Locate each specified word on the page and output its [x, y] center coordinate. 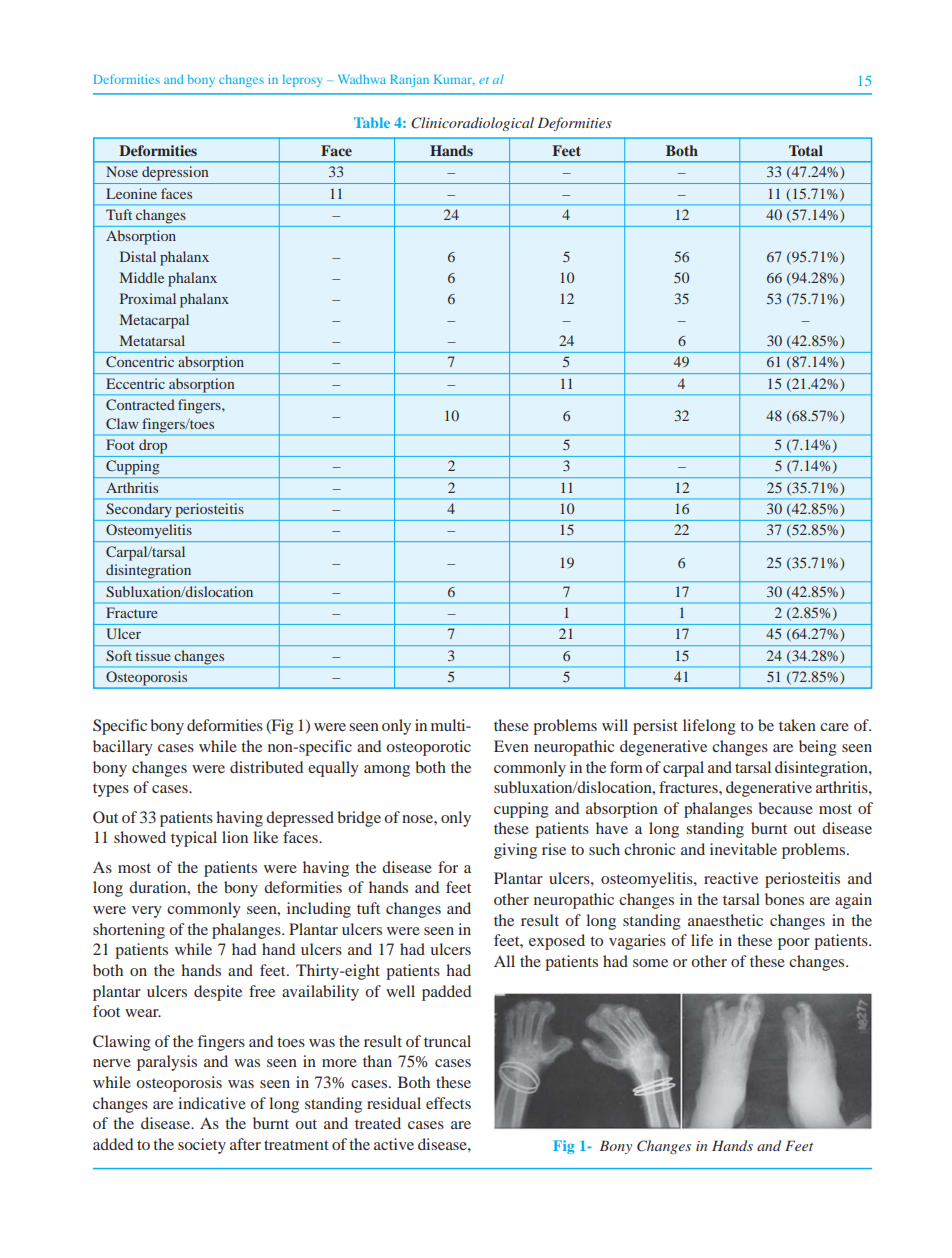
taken [797, 725]
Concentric [140, 361]
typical [194, 839]
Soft [119, 655]
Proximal [148, 298]
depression [175, 173]
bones [784, 899]
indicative [212, 1103]
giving [515, 851]
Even [511, 746]
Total [806, 150]
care [834, 727]
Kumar [454, 79]
